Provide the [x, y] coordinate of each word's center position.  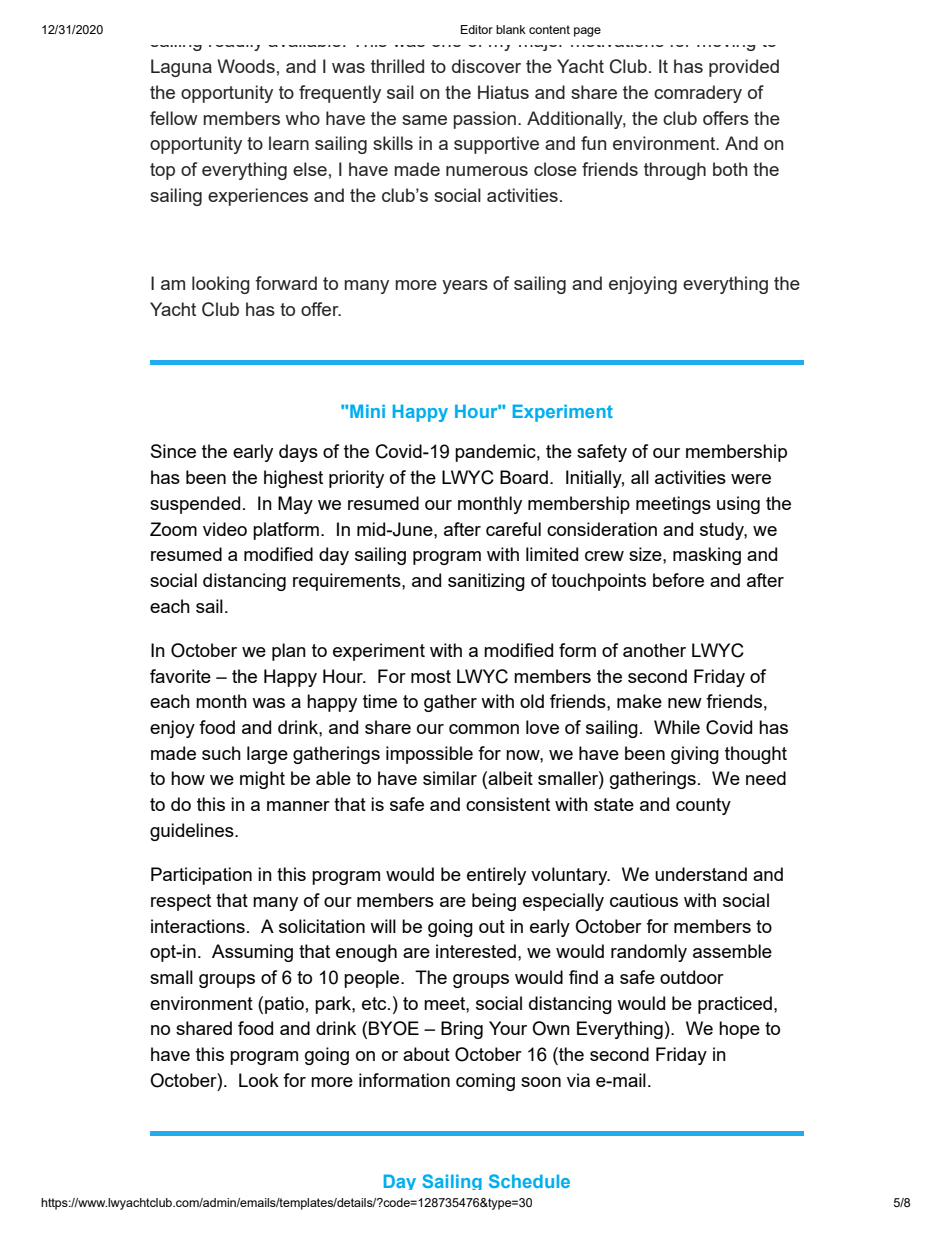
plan [289, 652]
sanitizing [486, 582]
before [678, 580]
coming [485, 1082]
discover [486, 66]
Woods [246, 66]
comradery [698, 94]
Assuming [252, 953]
